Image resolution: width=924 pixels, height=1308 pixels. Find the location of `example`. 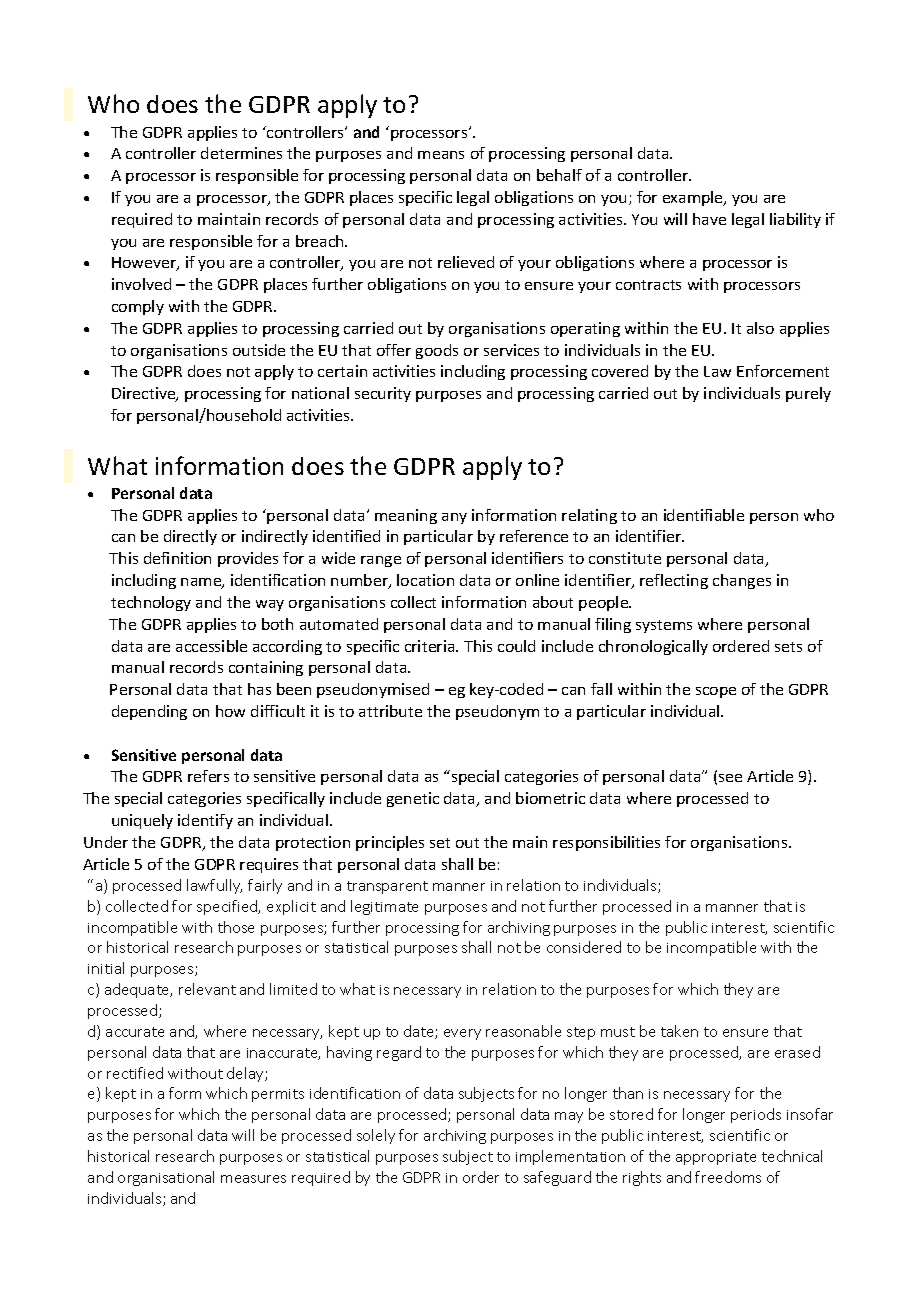

example is located at coordinates (694, 198).
